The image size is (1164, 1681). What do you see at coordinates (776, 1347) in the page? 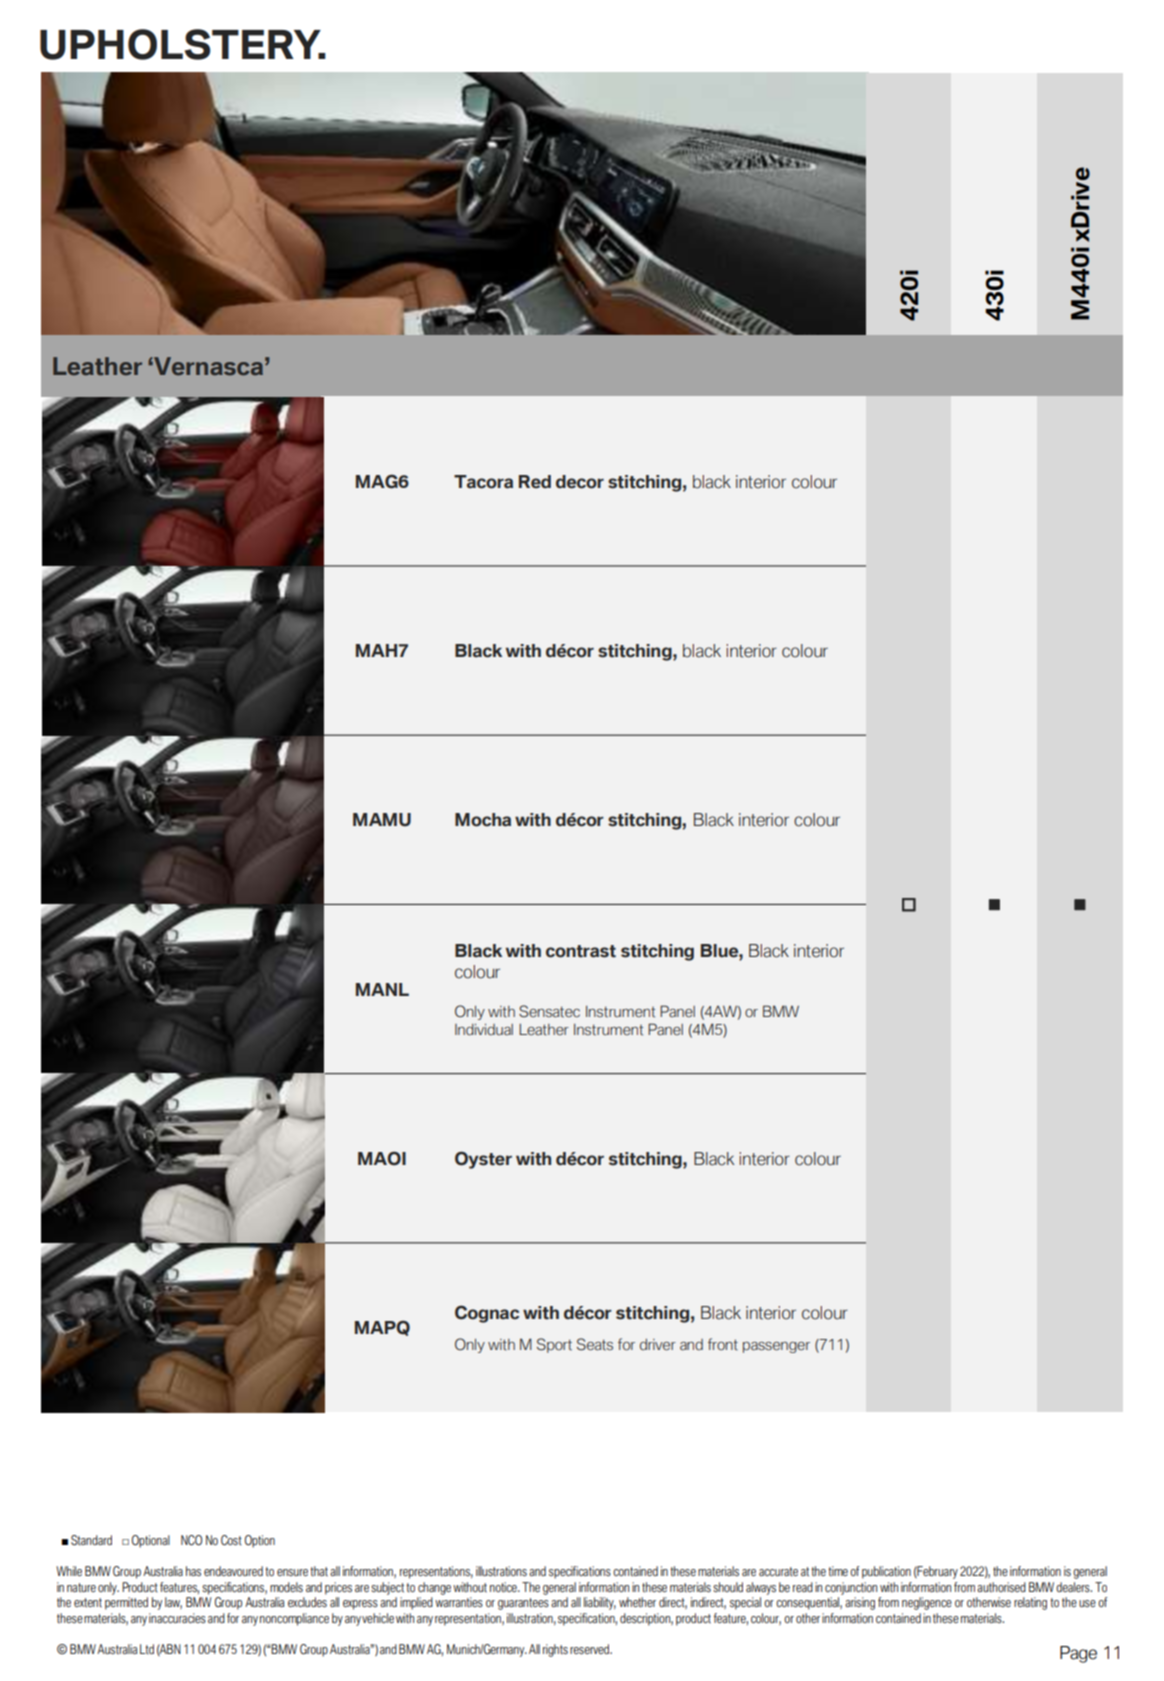
I see `passenger` at bounding box center [776, 1347].
